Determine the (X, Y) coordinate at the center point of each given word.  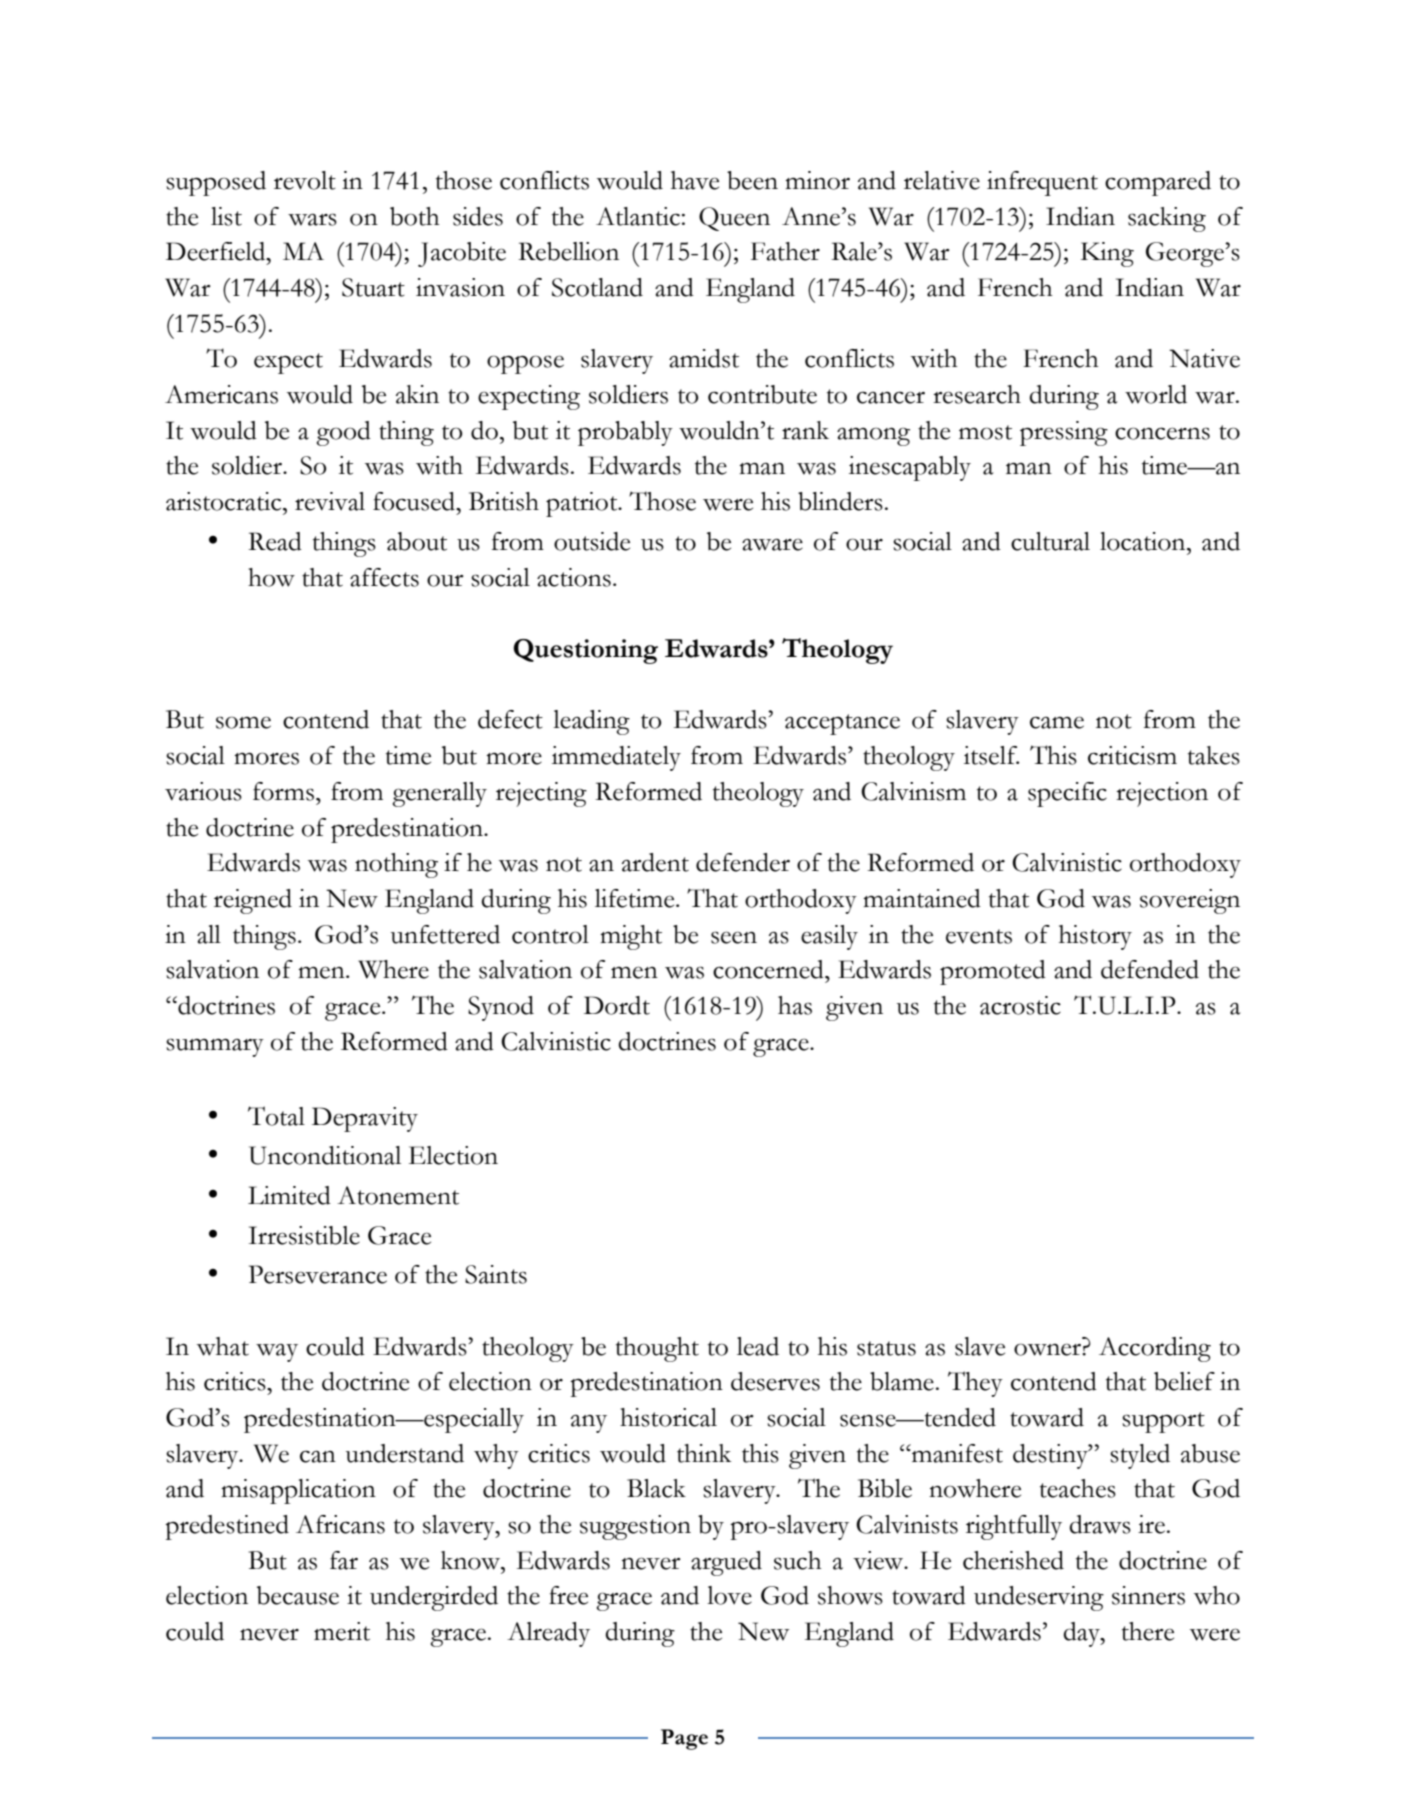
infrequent (1042, 183)
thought (657, 1349)
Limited (289, 1195)
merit (342, 1631)
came (1057, 722)
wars (312, 219)
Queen (734, 219)
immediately (616, 758)
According (1155, 1349)
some (243, 722)
